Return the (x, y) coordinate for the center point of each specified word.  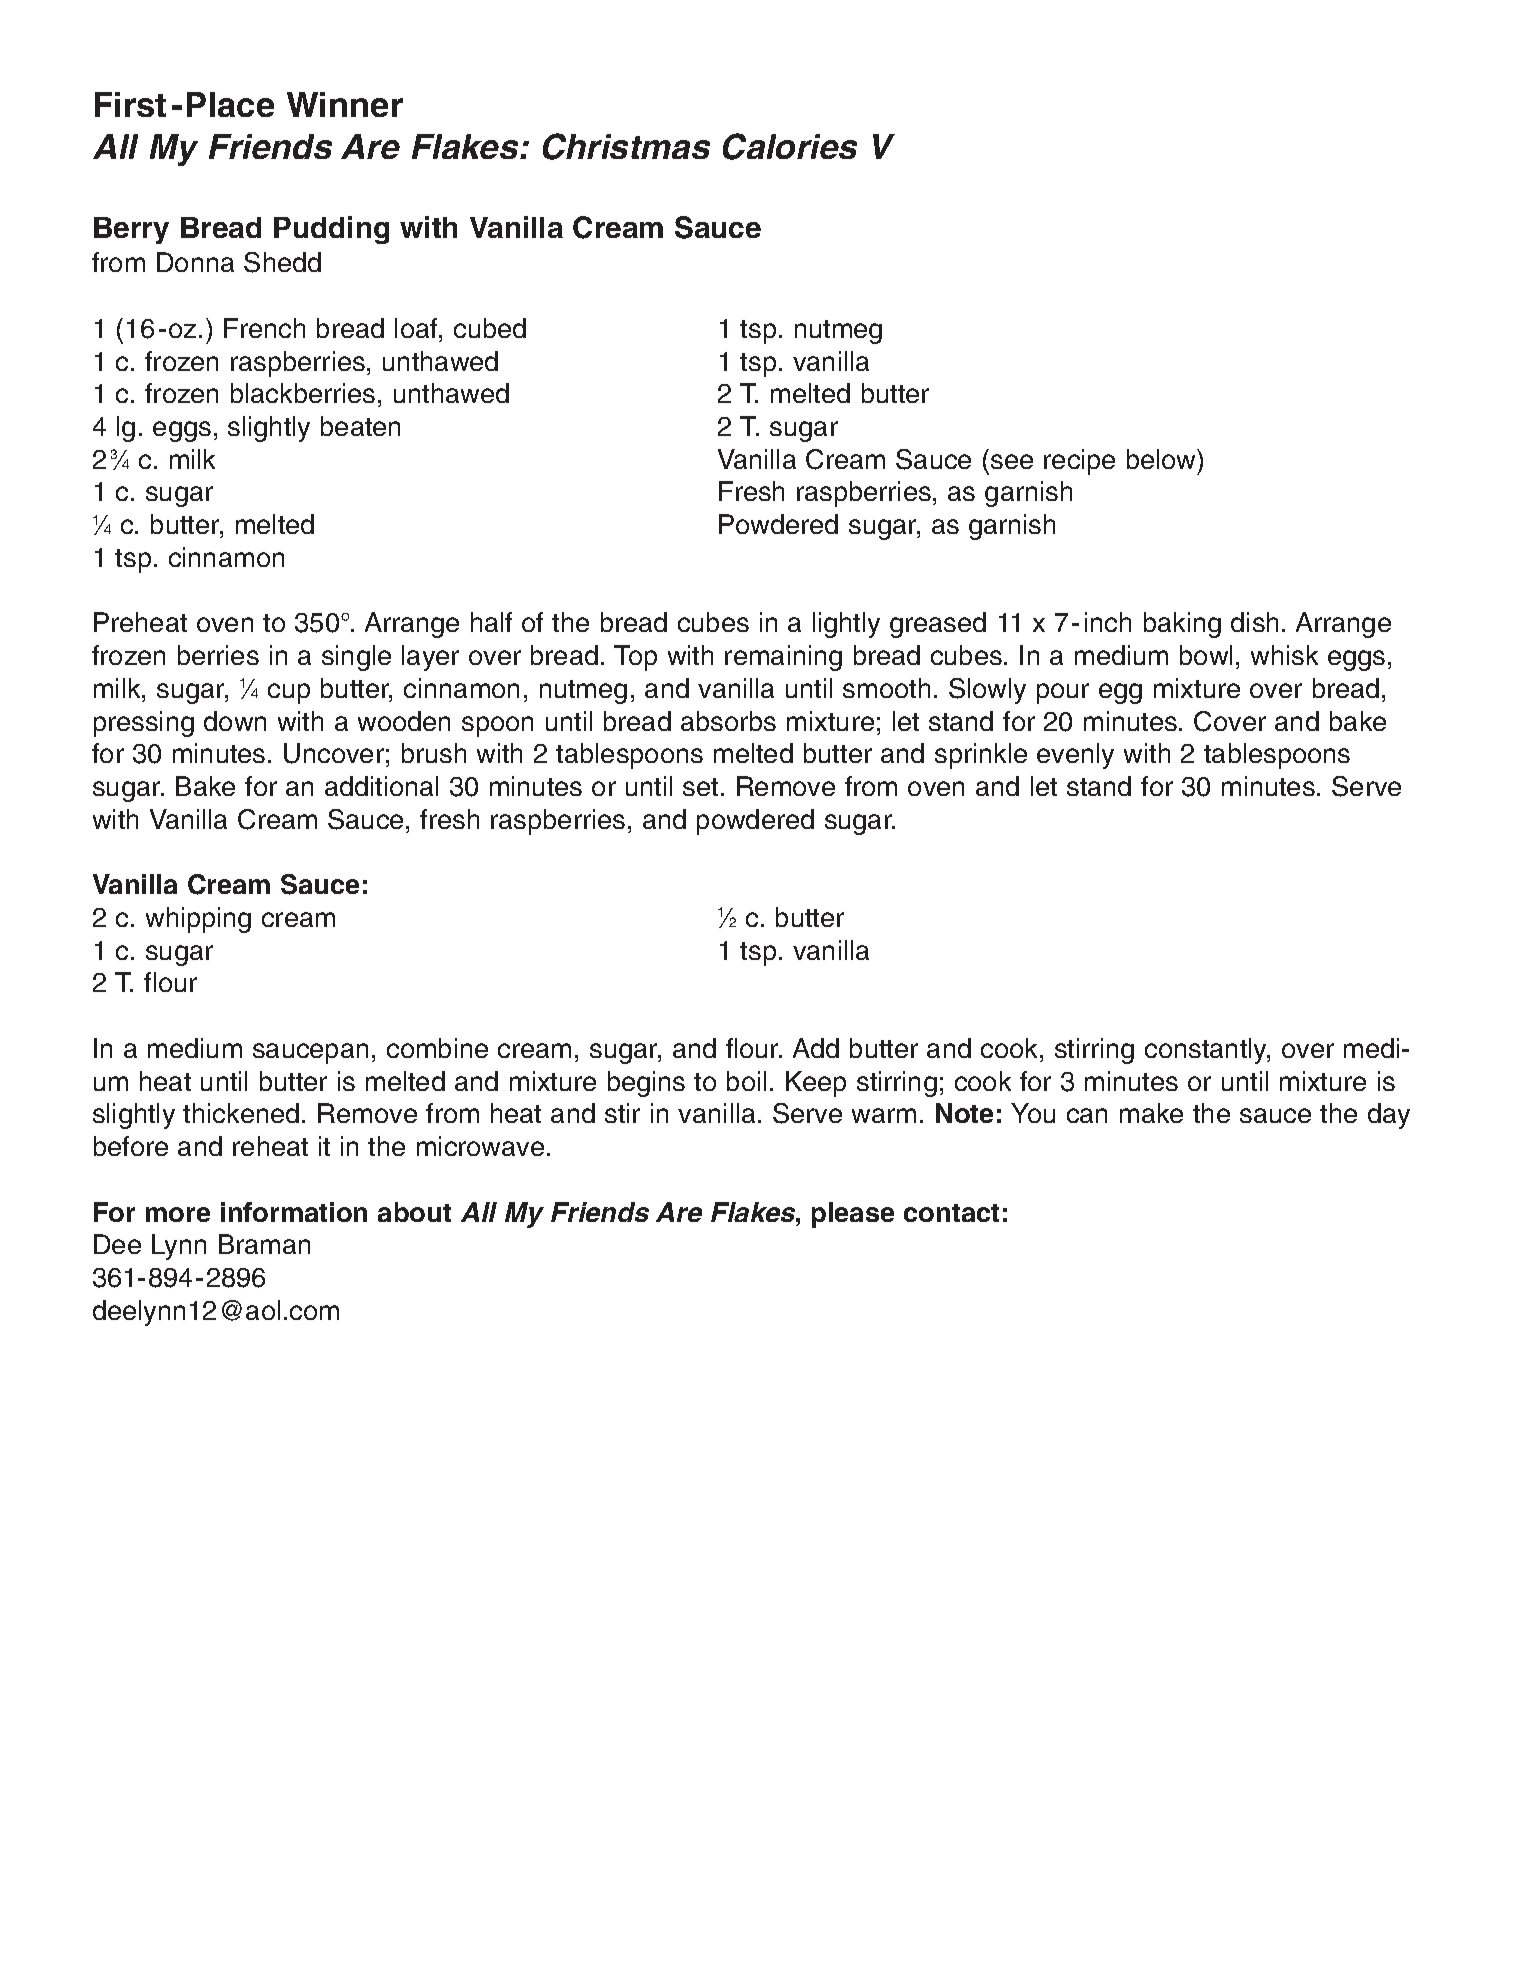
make (1151, 1113)
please (853, 1215)
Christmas (626, 146)
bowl (1206, 655)
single (356, 658)
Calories (790, 146)
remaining (783, 658)
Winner (345, 104)
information (294, 1212)
